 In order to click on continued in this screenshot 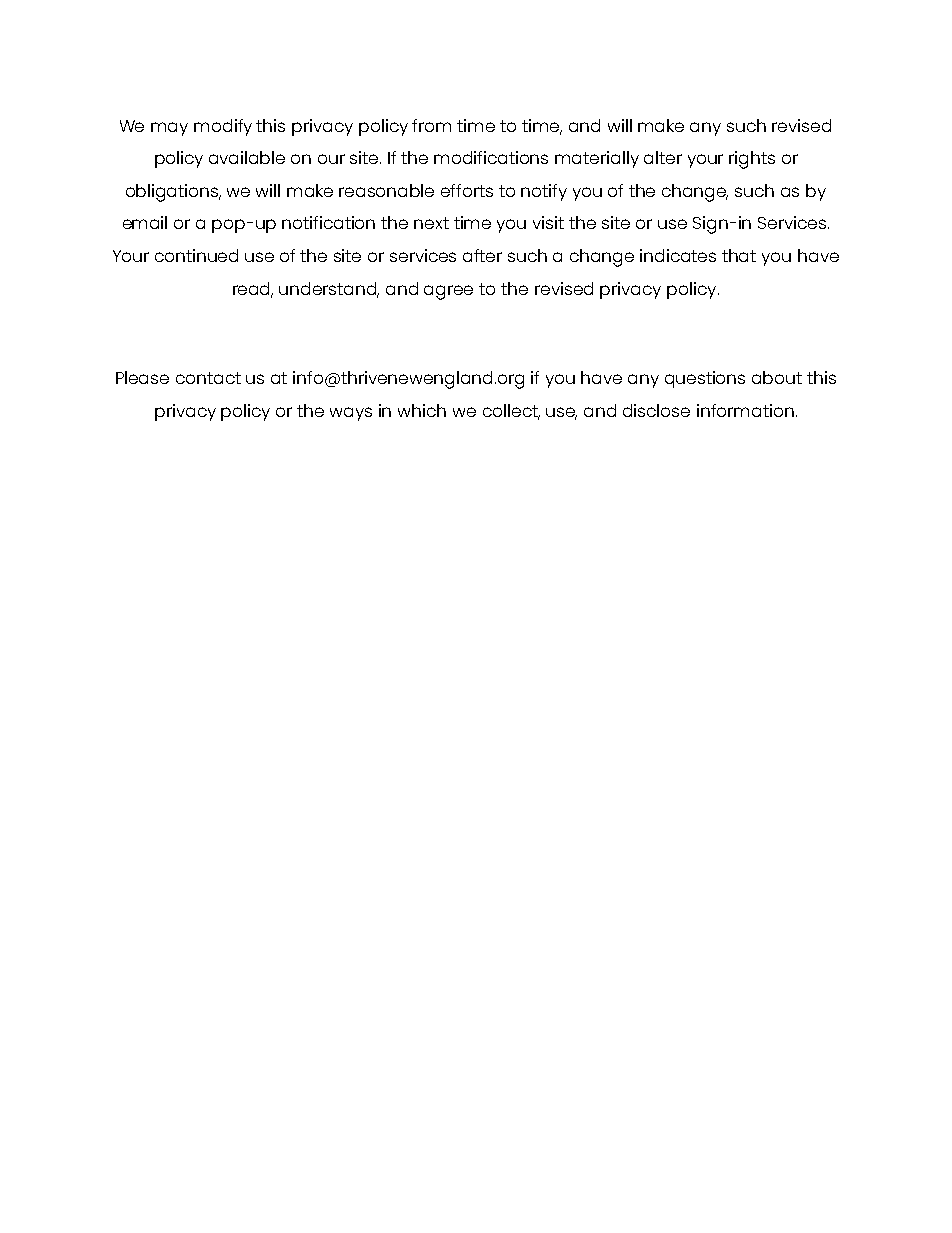, I will do `click(196, 255)`.
